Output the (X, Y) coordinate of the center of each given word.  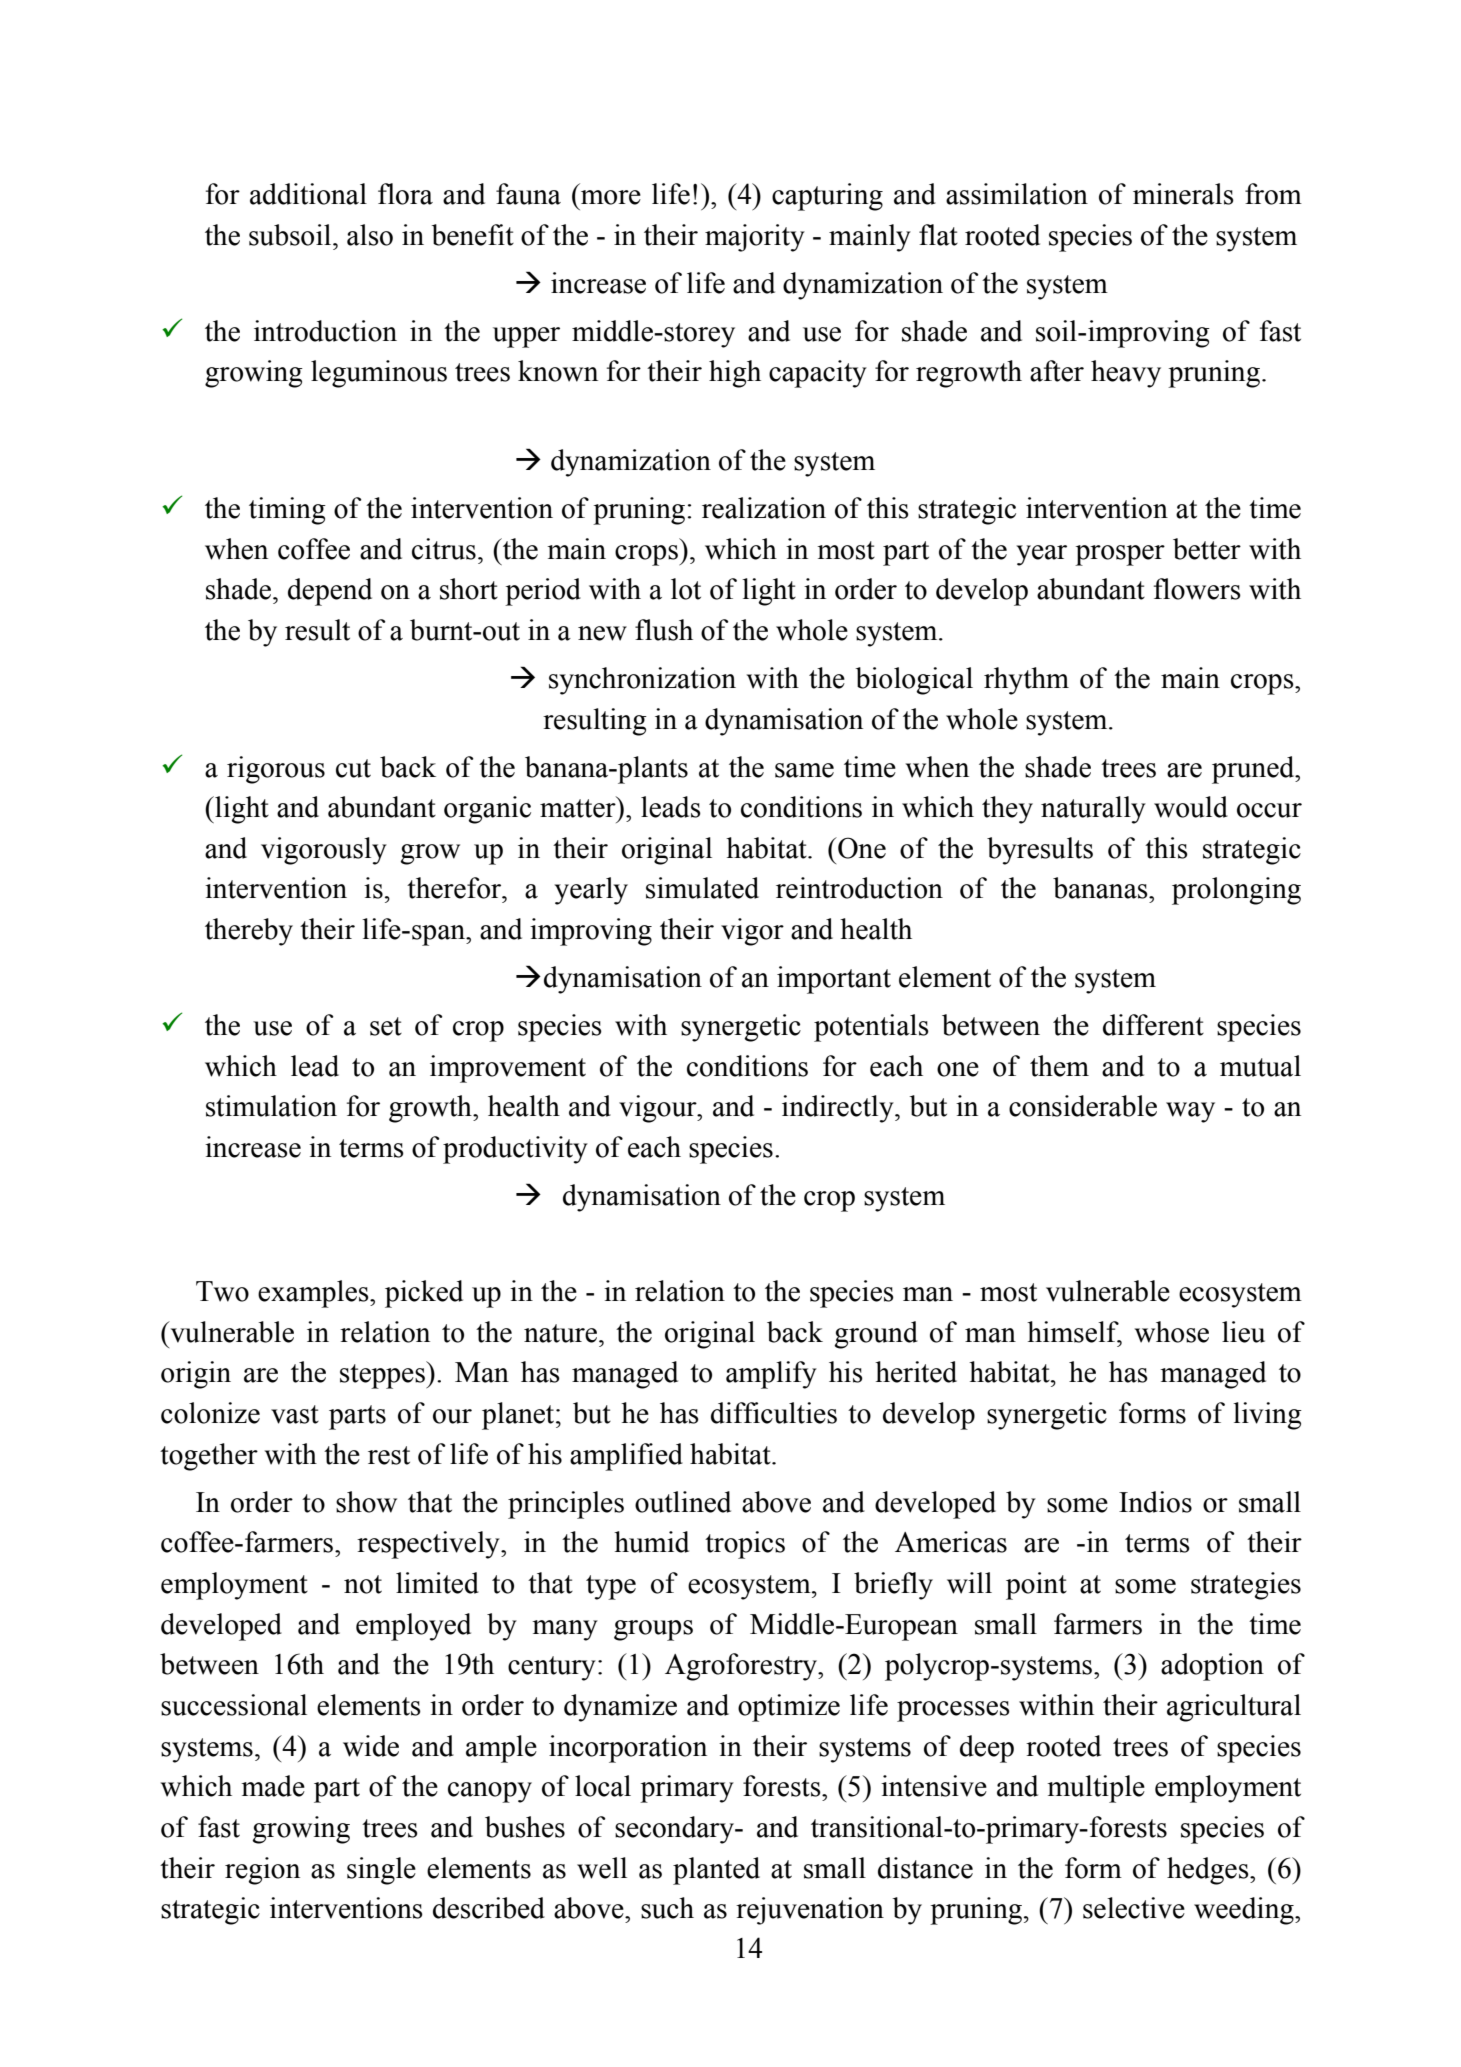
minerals (1183, 194)
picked (424, 1294)
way (1190, 1112)
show (366, 1502)
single (381, 1871)
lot (686, 589)
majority (755, 238)
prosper (1120, 555)
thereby (249, 932)
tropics (745, 1545)
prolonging (1236, 891)
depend (330, 592)
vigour (659, 1109)
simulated (702, 888)
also (370, 235)
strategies (1246, 1586)
